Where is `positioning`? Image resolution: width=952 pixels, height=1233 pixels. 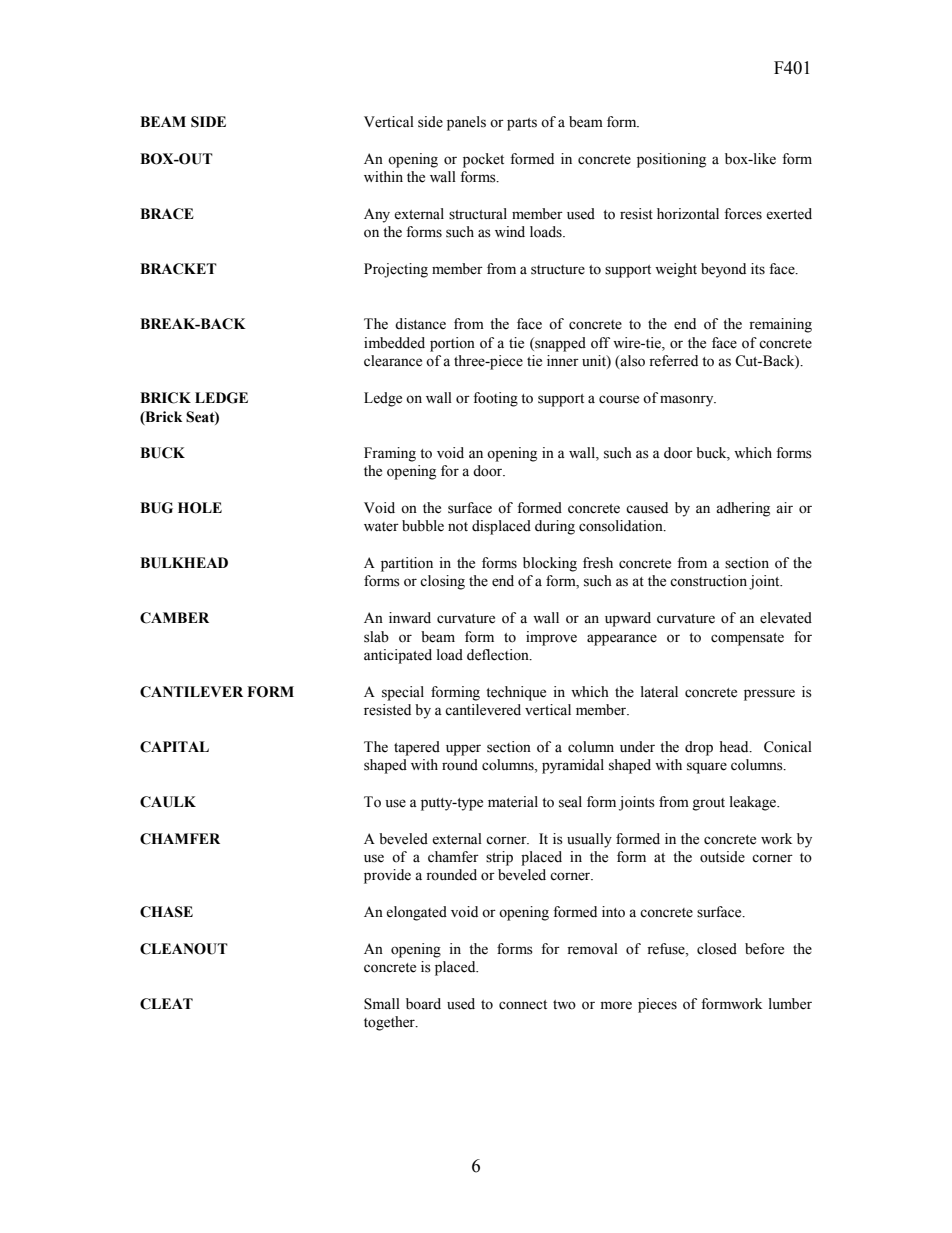
positioning is located at coordinates (671, 160).
